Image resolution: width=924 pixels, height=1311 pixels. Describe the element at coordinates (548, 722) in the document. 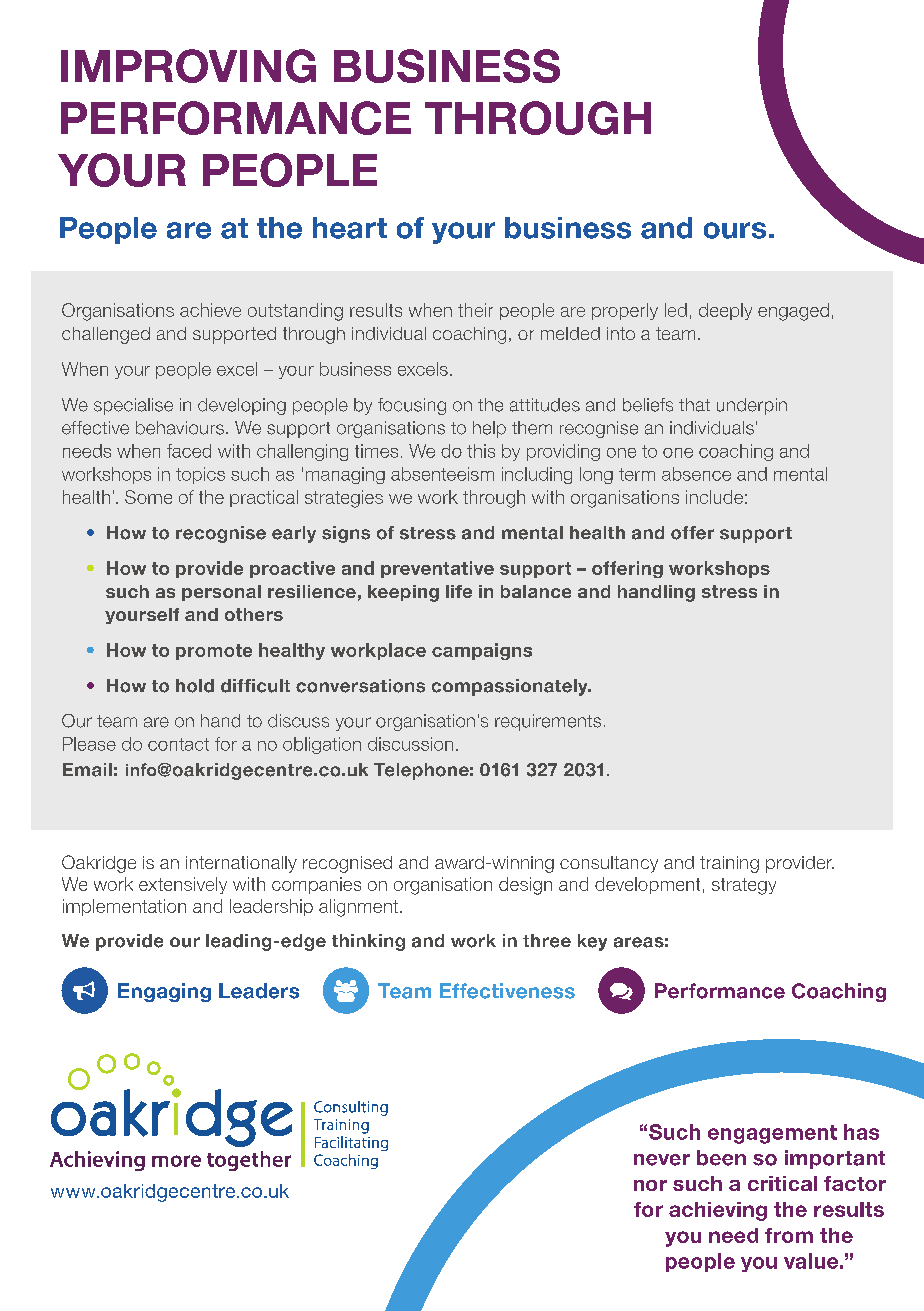

I see `requirements` at that location.
